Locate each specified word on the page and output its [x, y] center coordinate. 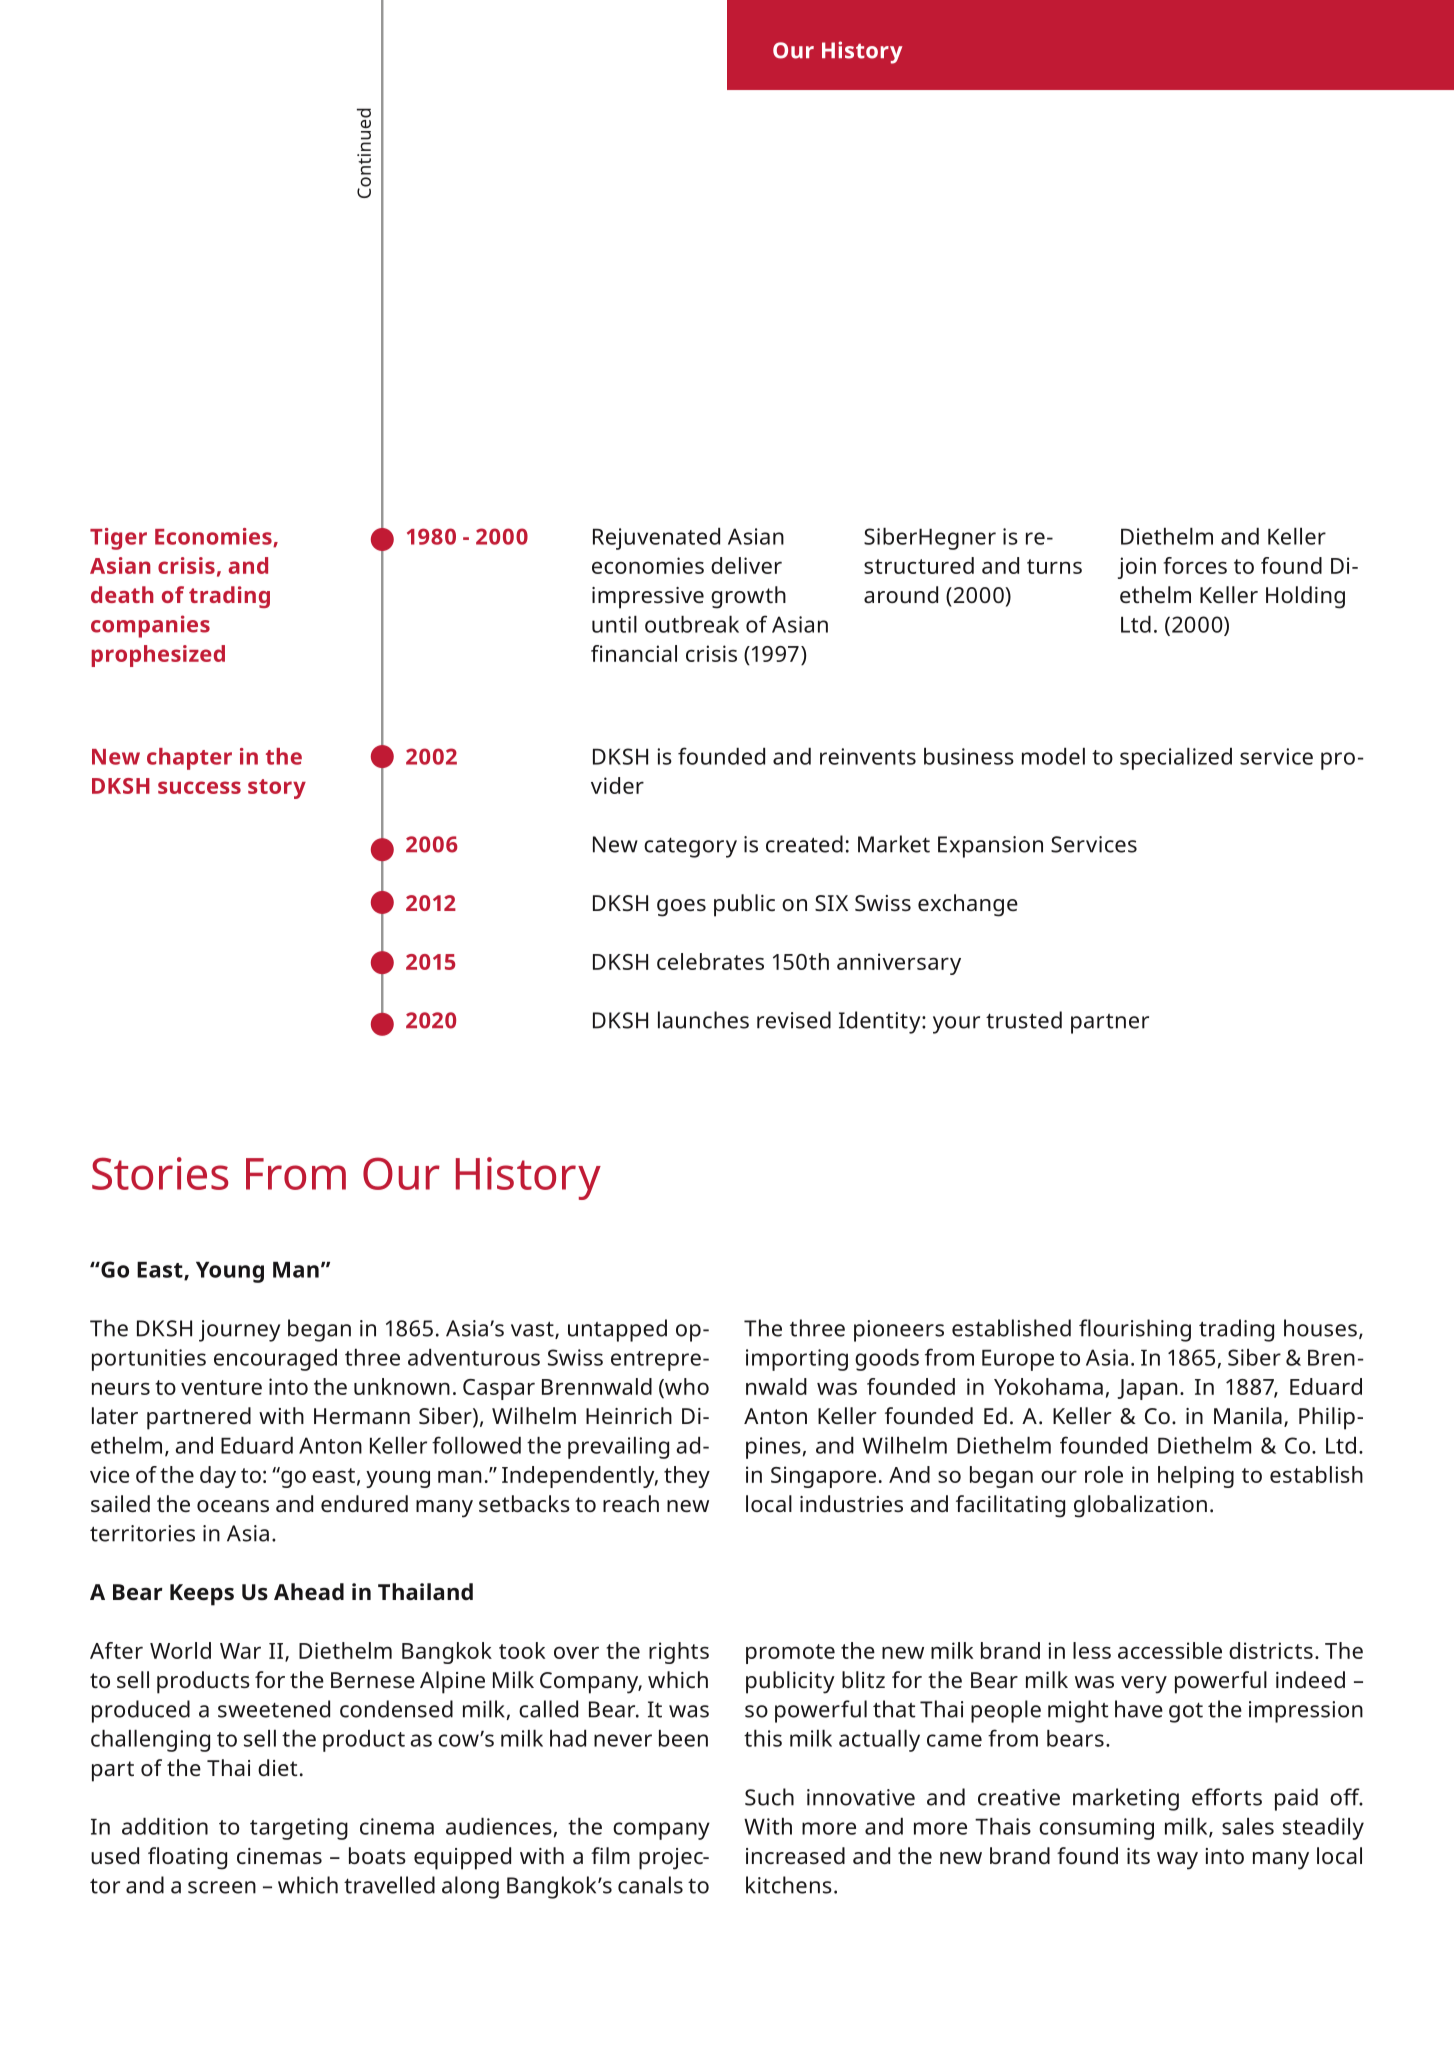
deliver [746, 565]
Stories [160, 1173]
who [686, 1386]
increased [795, 1855]
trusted [1024, 1020]
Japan [1147, 1389]
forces [1195, 565]
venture [221, 1387]
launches [703, 1020]
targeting [299, 1829]
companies [150, 626]
